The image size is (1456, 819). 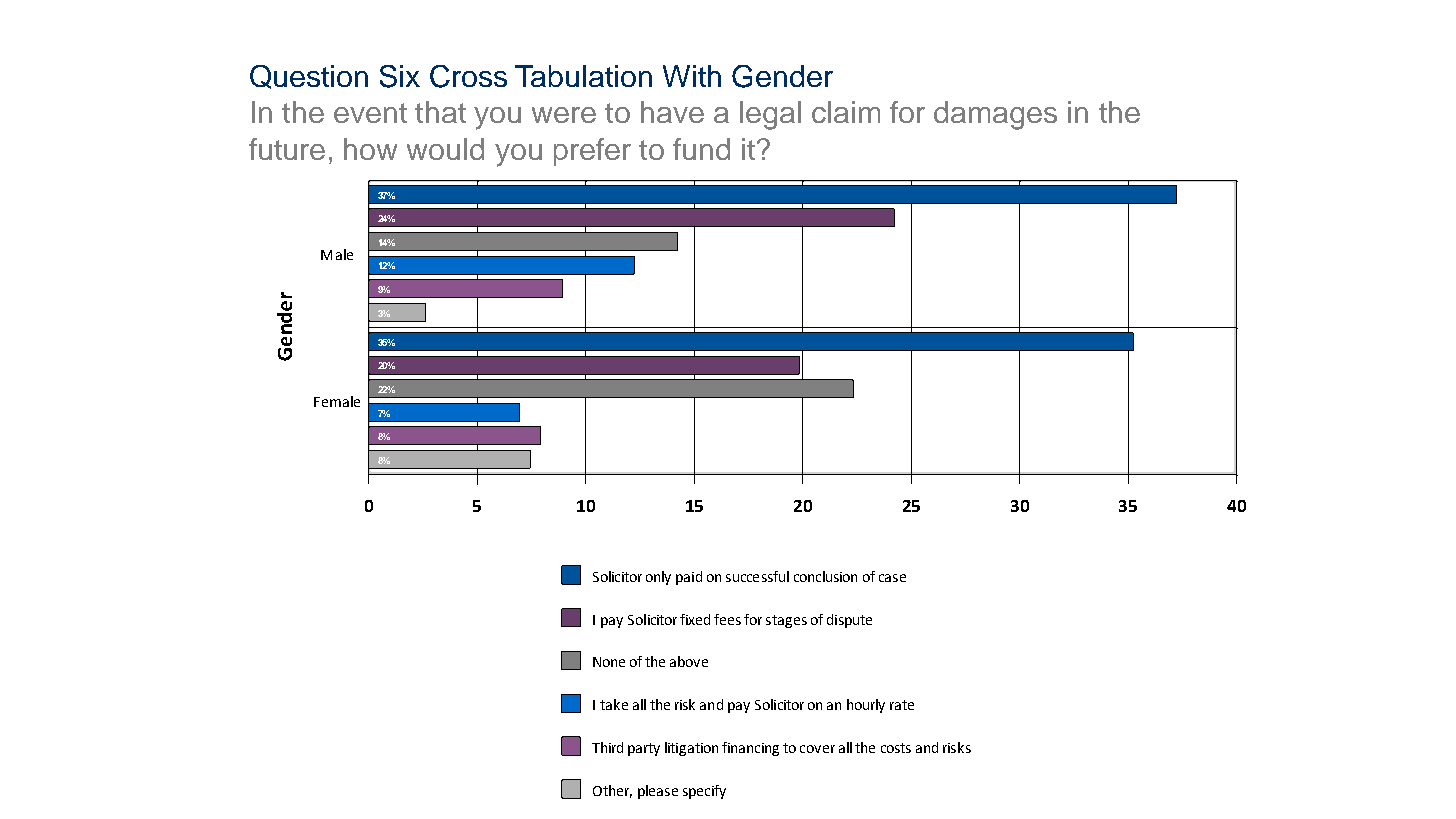 What do you see at coordinates (672, 112) in the page?
I see `have` at bounding box center [672, 112].
